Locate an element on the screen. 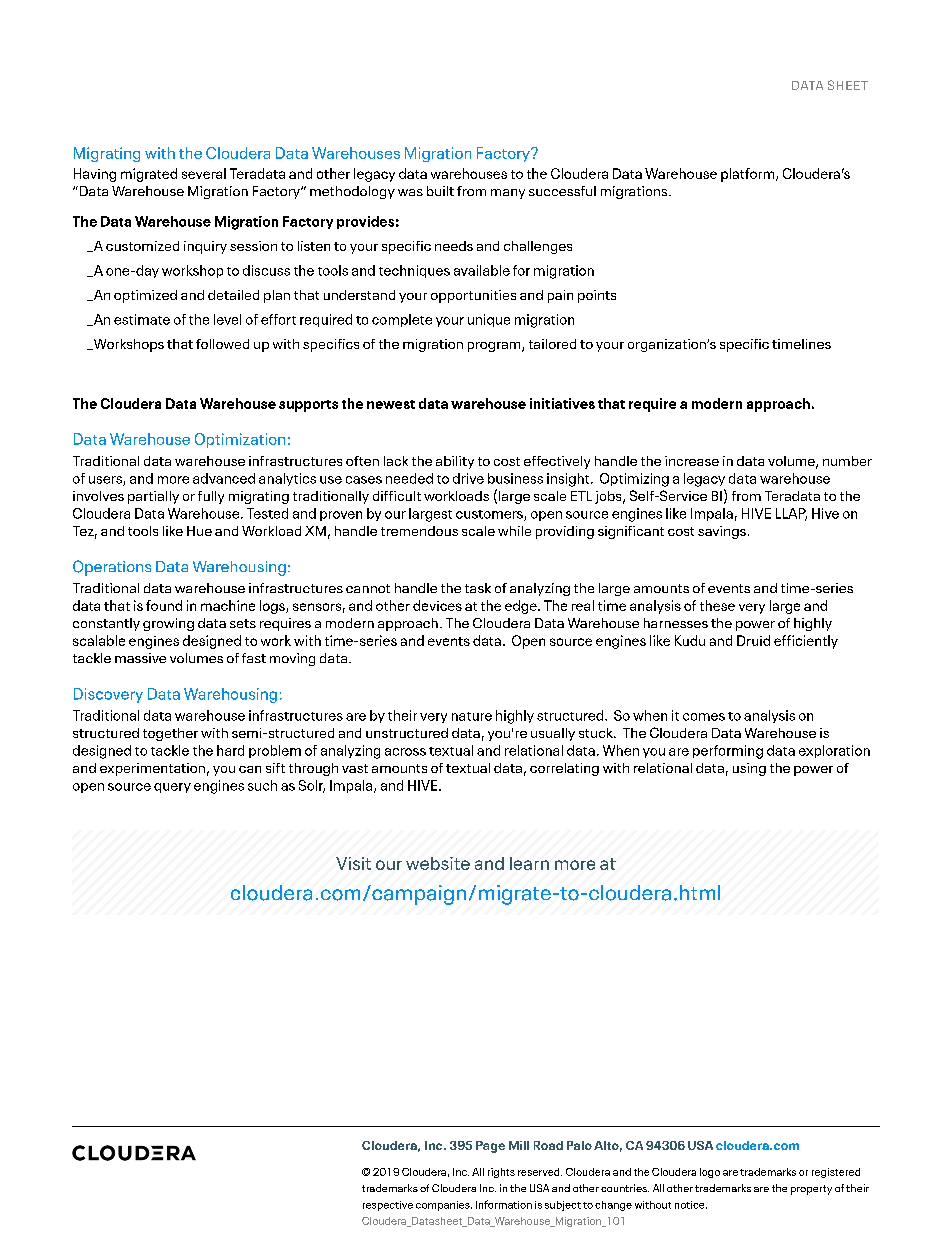 Image resolution: width=952 pixels, height=1233 pixels. newest is located at coordinates (391, 404).
